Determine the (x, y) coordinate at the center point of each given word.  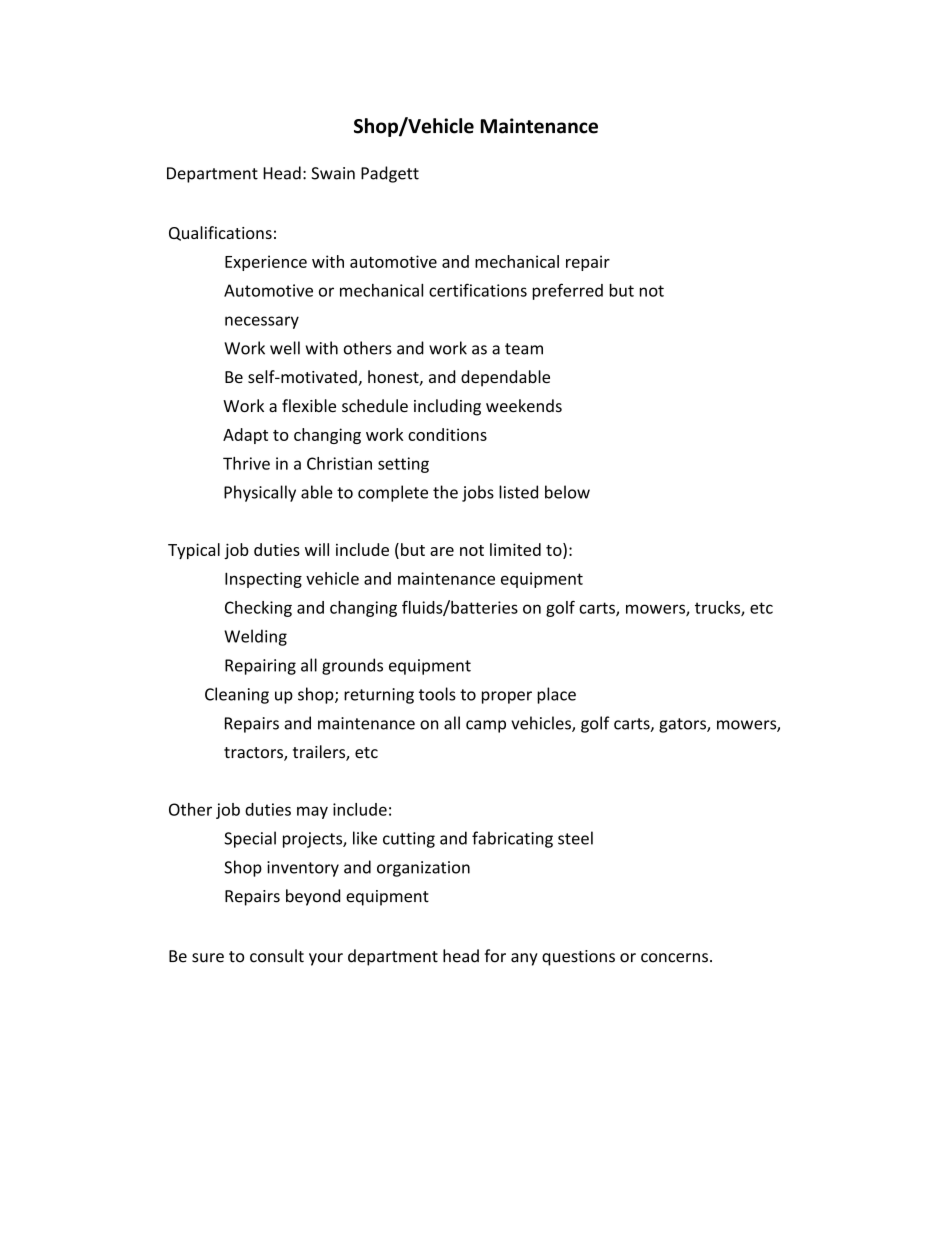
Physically (260, 493)
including (447, 407)
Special (250, 839)
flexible (309, 405)
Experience (266, 263)
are (442, 551)
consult (277, 956)
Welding (255, 637)
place (556, 695)
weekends (524, 405)
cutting (409, 840)
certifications (478, 290)
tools (437, 694)
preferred (567, 291)
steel (575, 838)
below (567, 492)
